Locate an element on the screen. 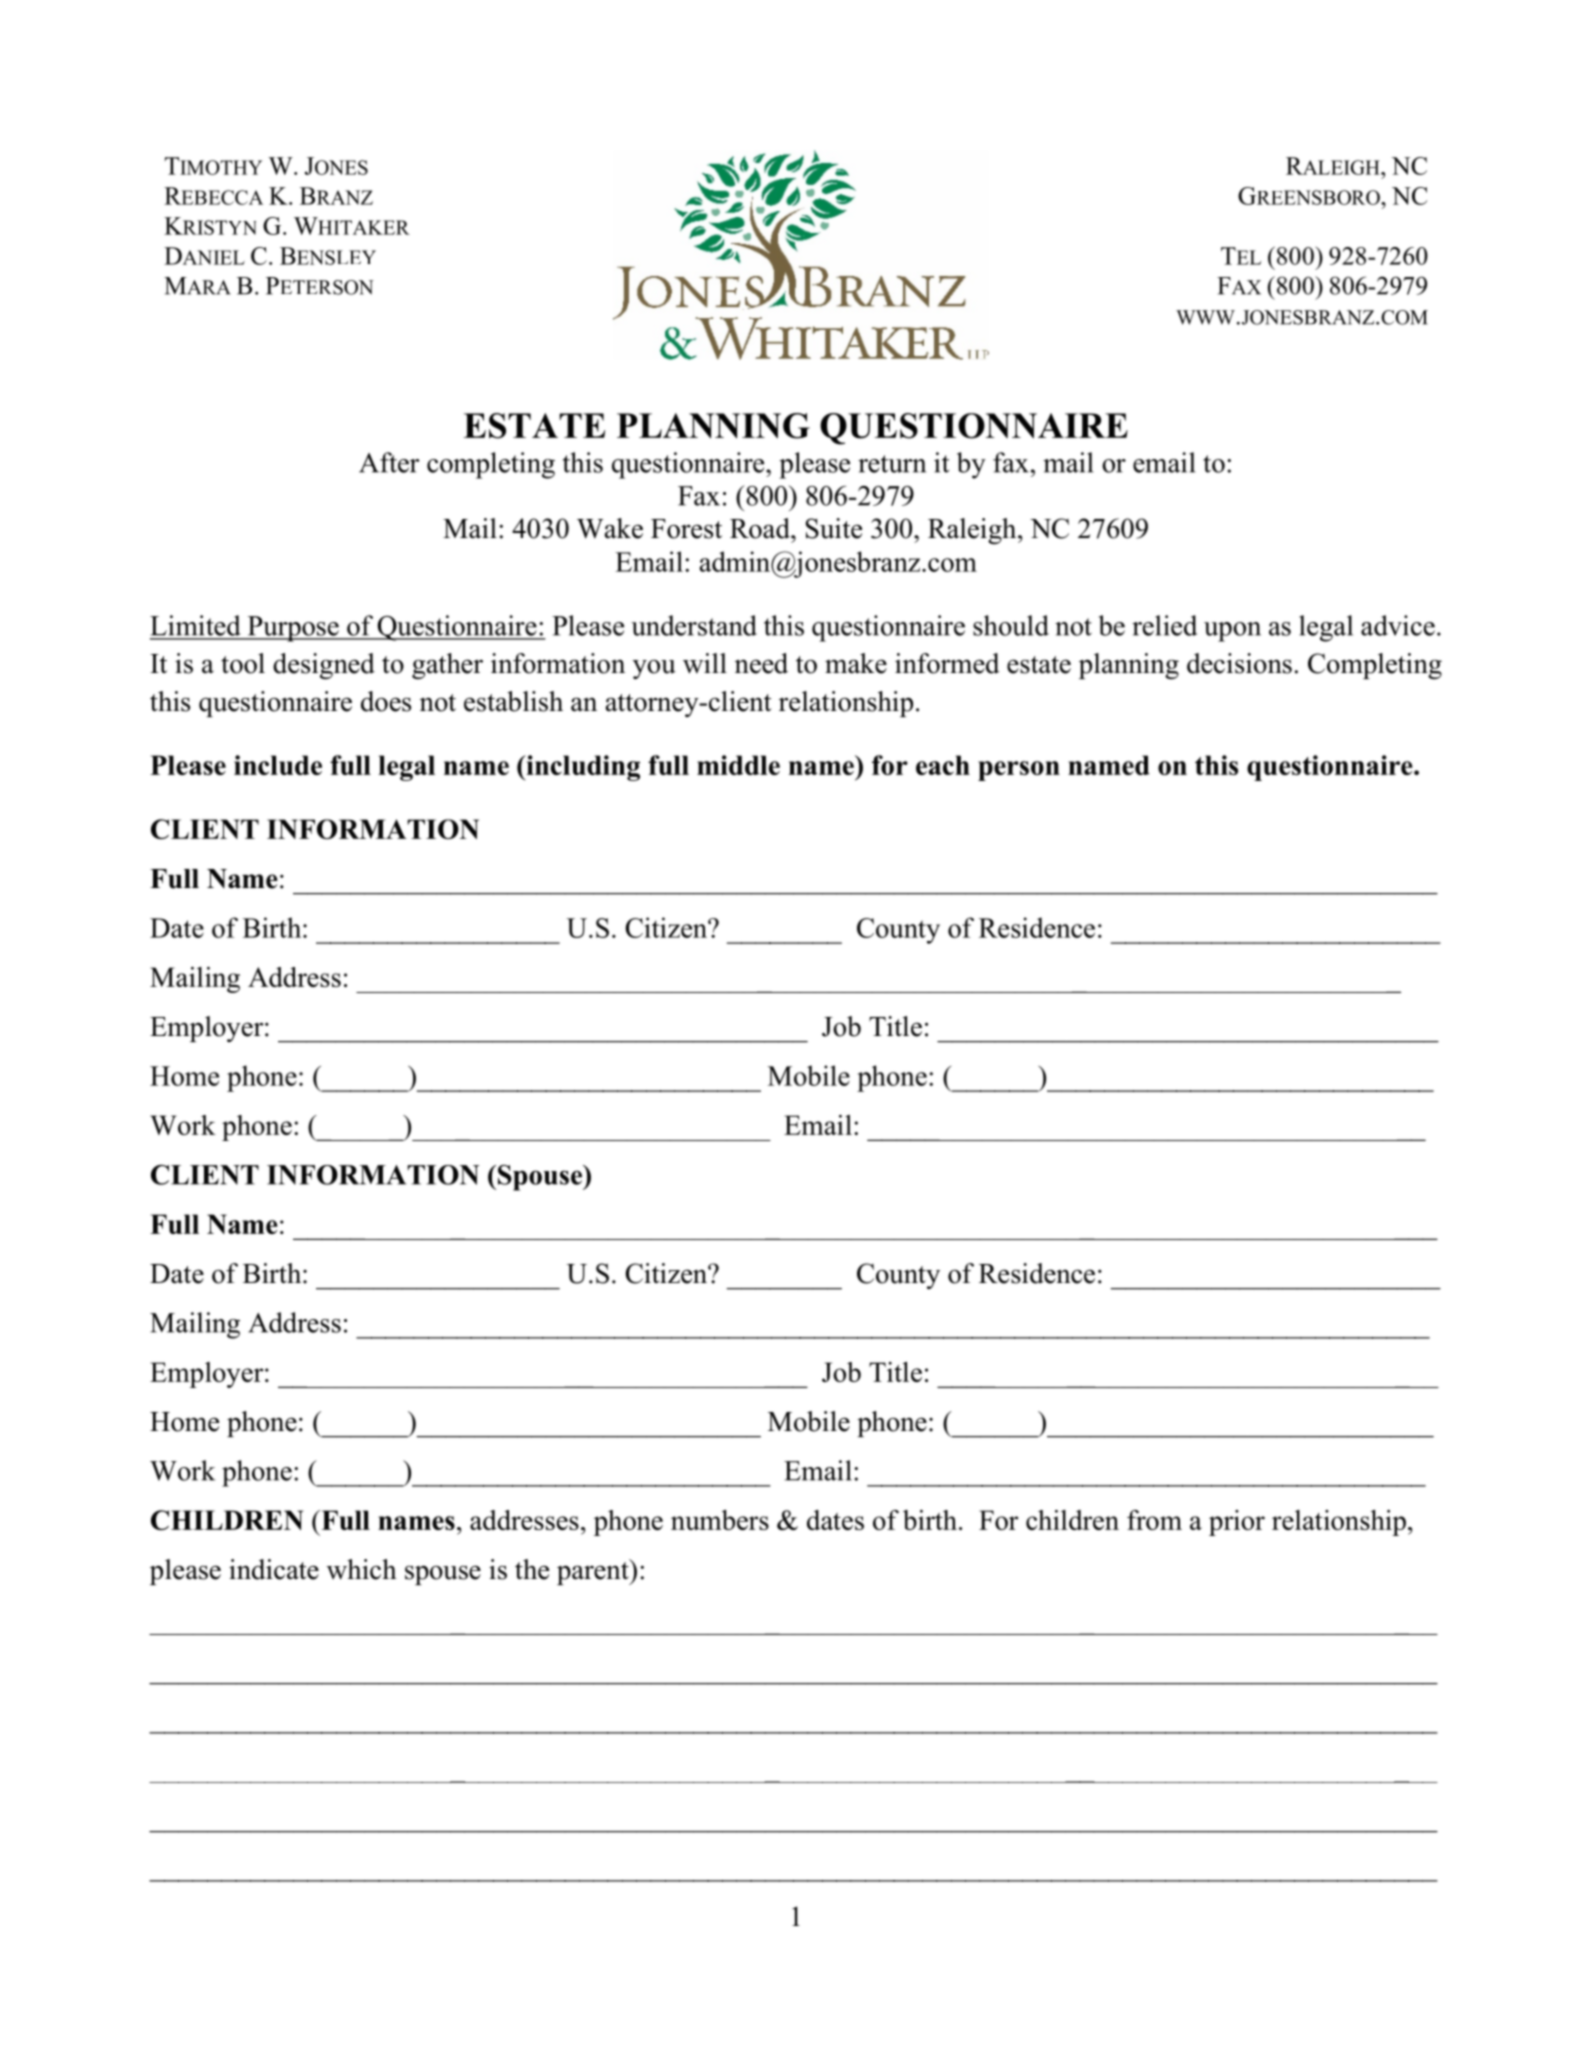  include is located at coordinates (278, 765).
